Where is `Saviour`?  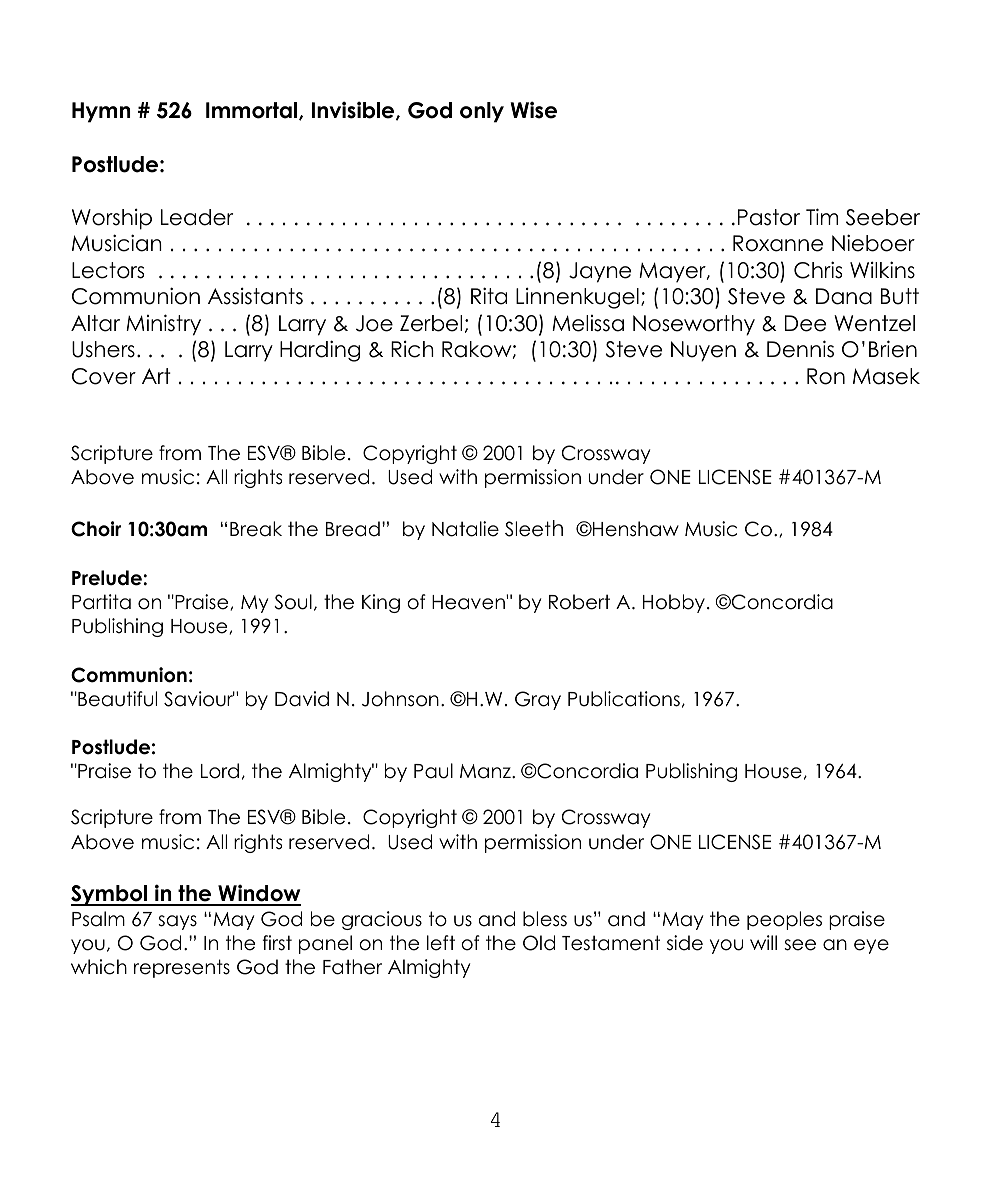 Saviour is located at coordinates (199, 699).
